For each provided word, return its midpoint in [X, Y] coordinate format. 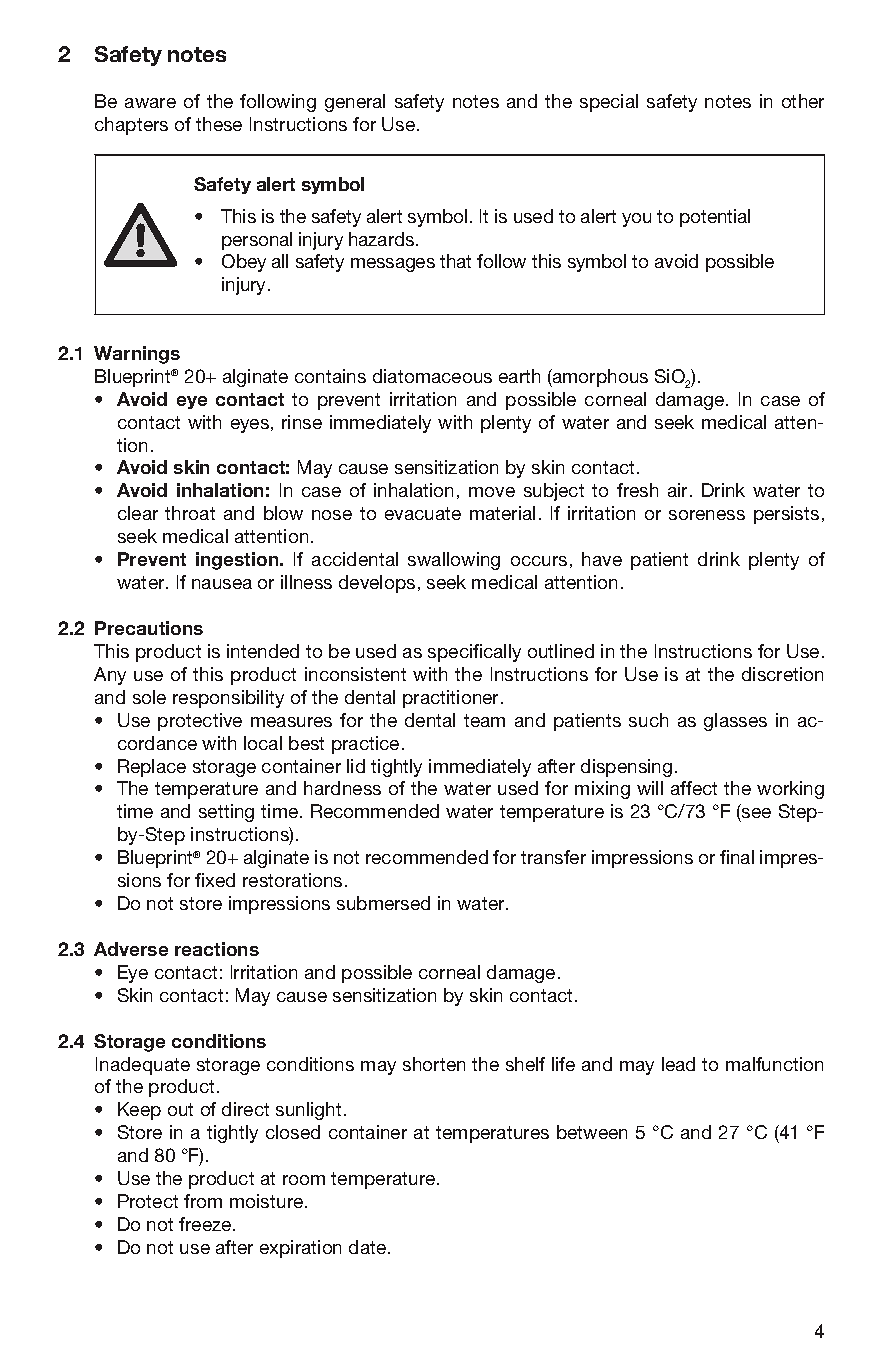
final [737, 857]
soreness [707, 515]
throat [190, 513]
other [803, 101]
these [219, 124]
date [369, 1247]
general [355, 103]
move [492, 492]
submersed [383, 903]
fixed [215, 880]
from [203, 1201]
